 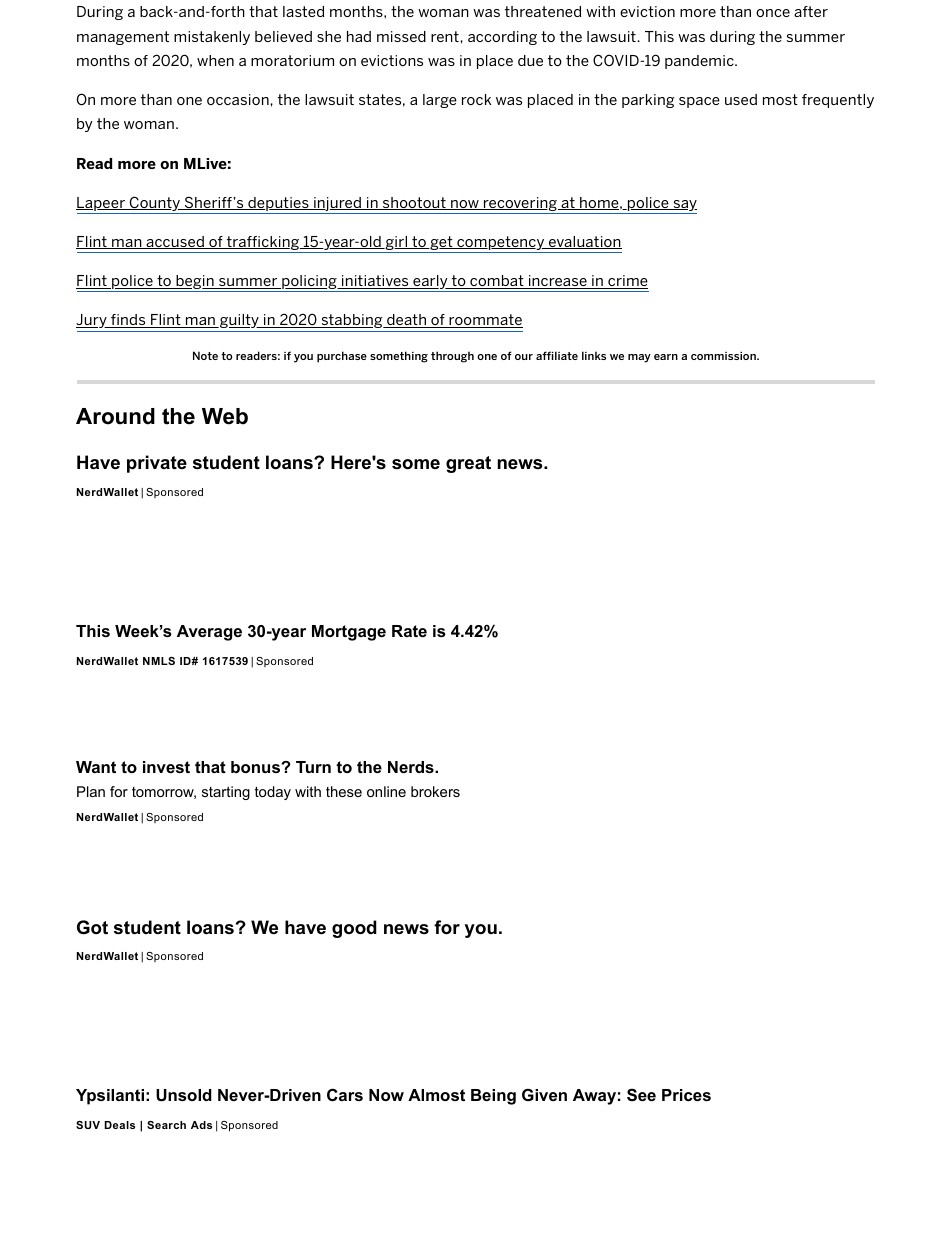 What do you see at coordinates (226, 793) in the image?
I see `starting` at bounding box center [226, 793].
